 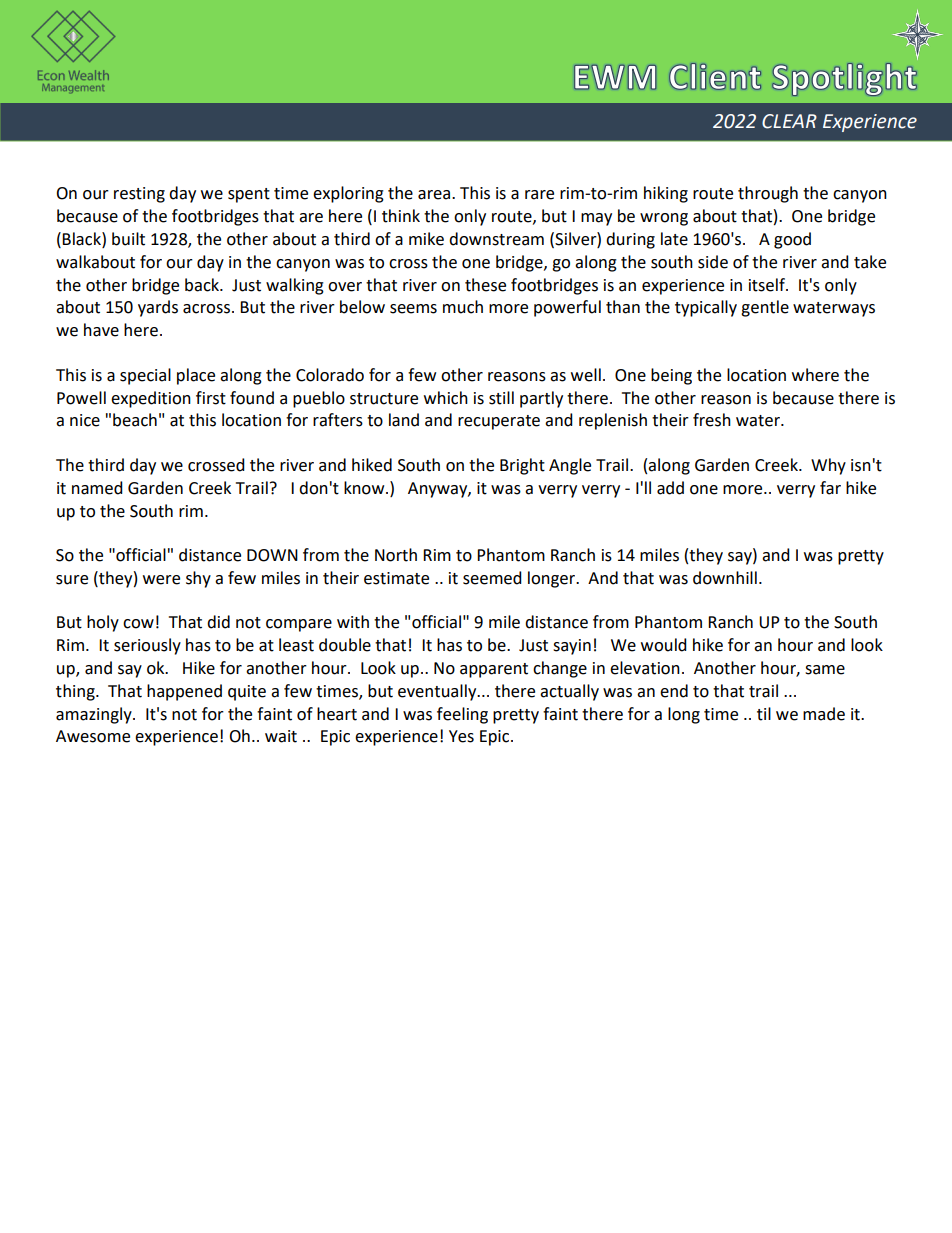 What do you see at coordinates (434, 195) in the image?
I see `area` at bounding box center [434, 195].
